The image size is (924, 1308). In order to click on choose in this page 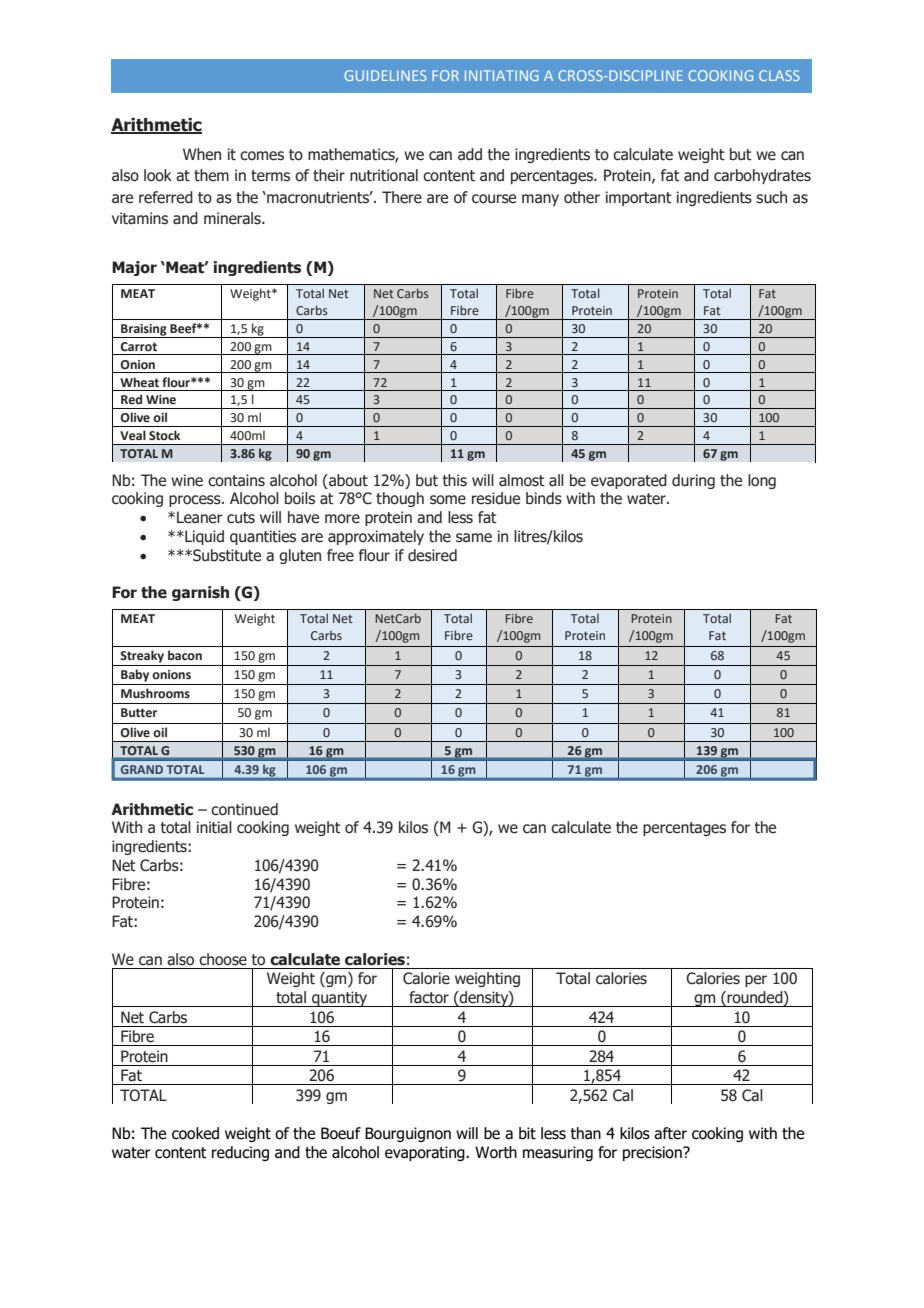, I will do `click(223, 959)`.
